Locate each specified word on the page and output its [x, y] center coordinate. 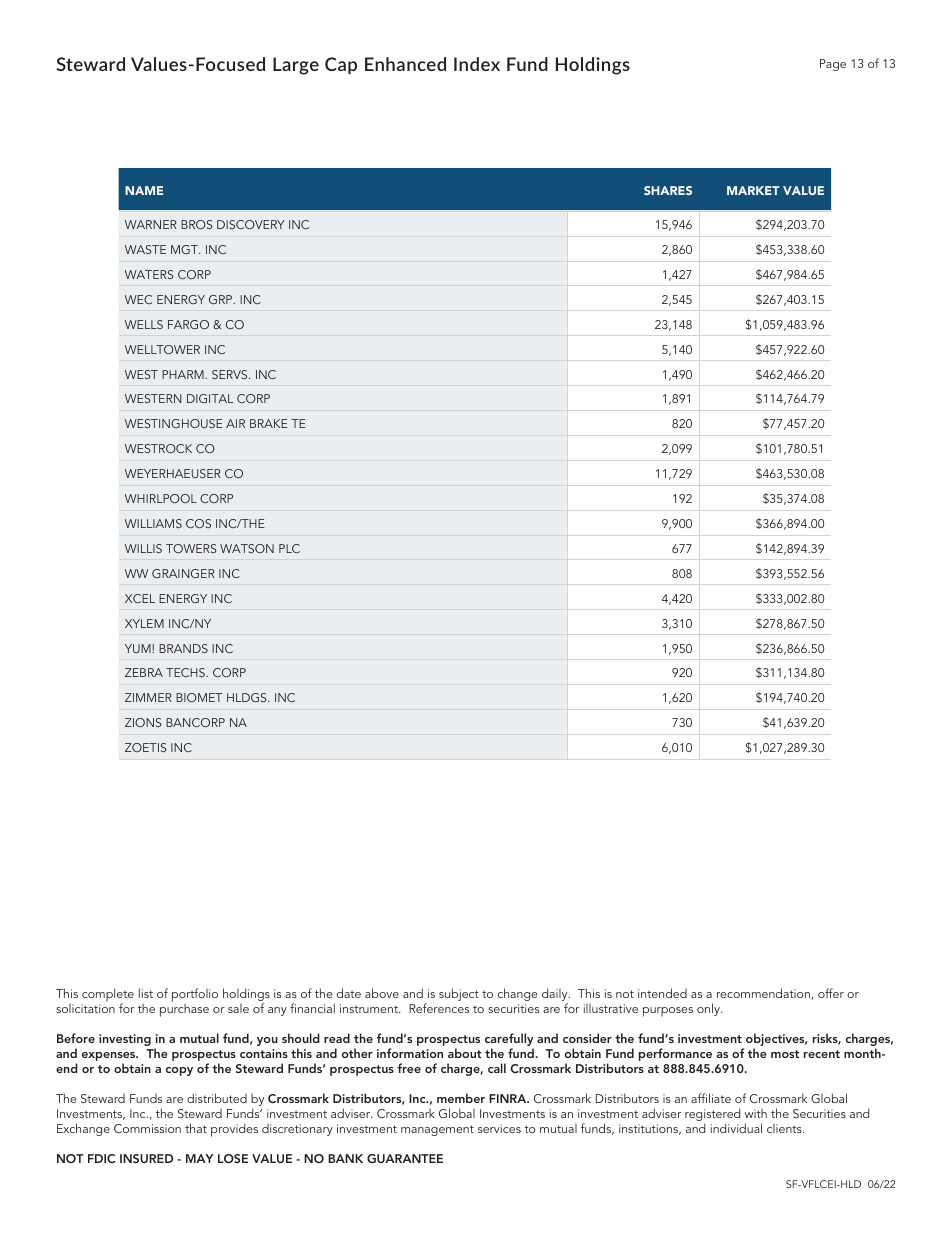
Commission [147, 1128]
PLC [289, 548]
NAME [144, 190]
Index [477, 64]
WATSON [247, 548]
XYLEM [144, 623]
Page [833, 65]
